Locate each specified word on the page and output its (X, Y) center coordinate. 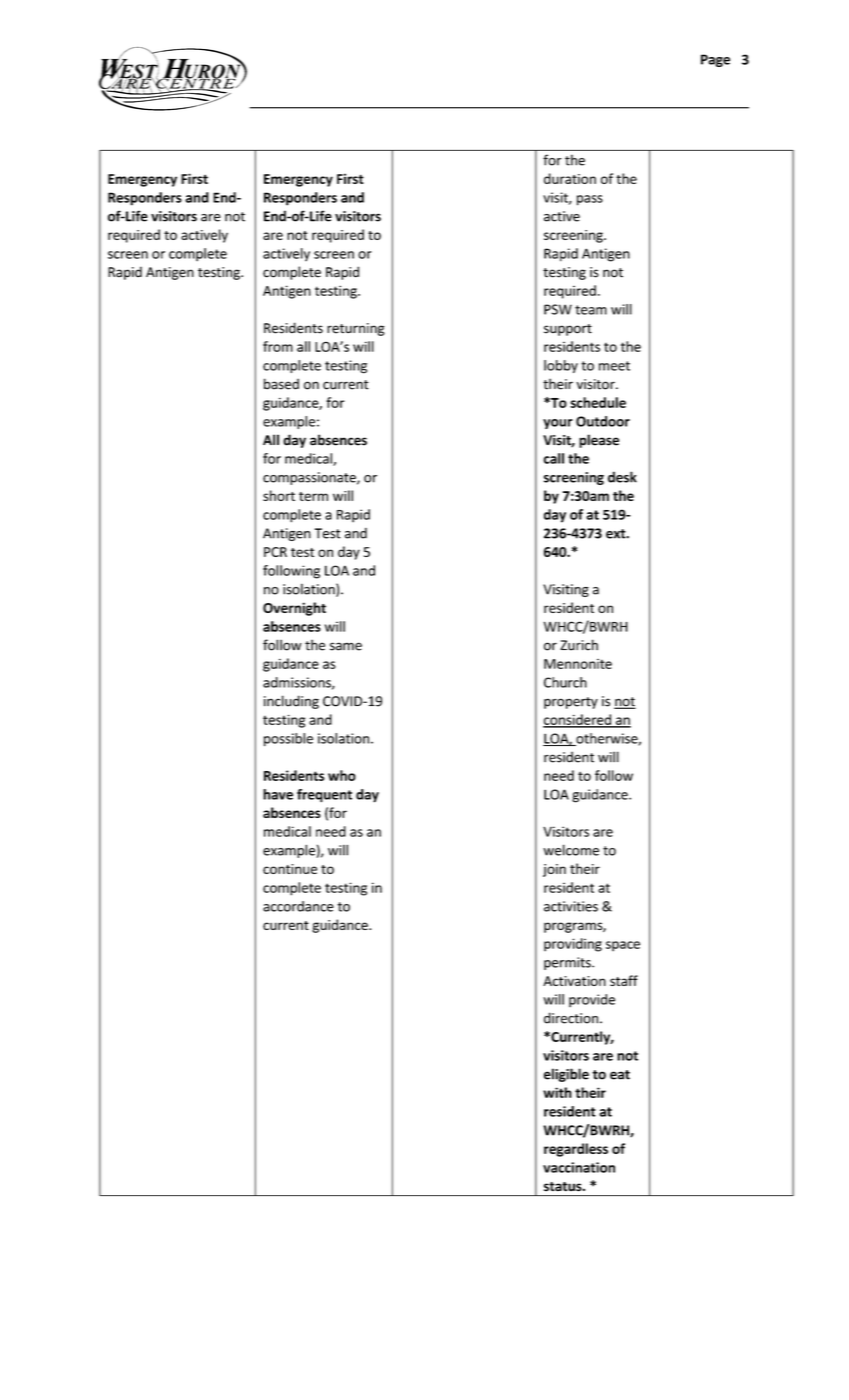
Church (565, 682)
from (278, 346)
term (313, 496)
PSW (558, 309)
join (554, 870)
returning (356, 329)
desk (622, 477)
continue (290, 869)
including (291, 702)
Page (715, 60)
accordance (298, 906)
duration (570, 178)
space (623, 946)
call (554, 458)
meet (614, 366)
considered (578, 720)
